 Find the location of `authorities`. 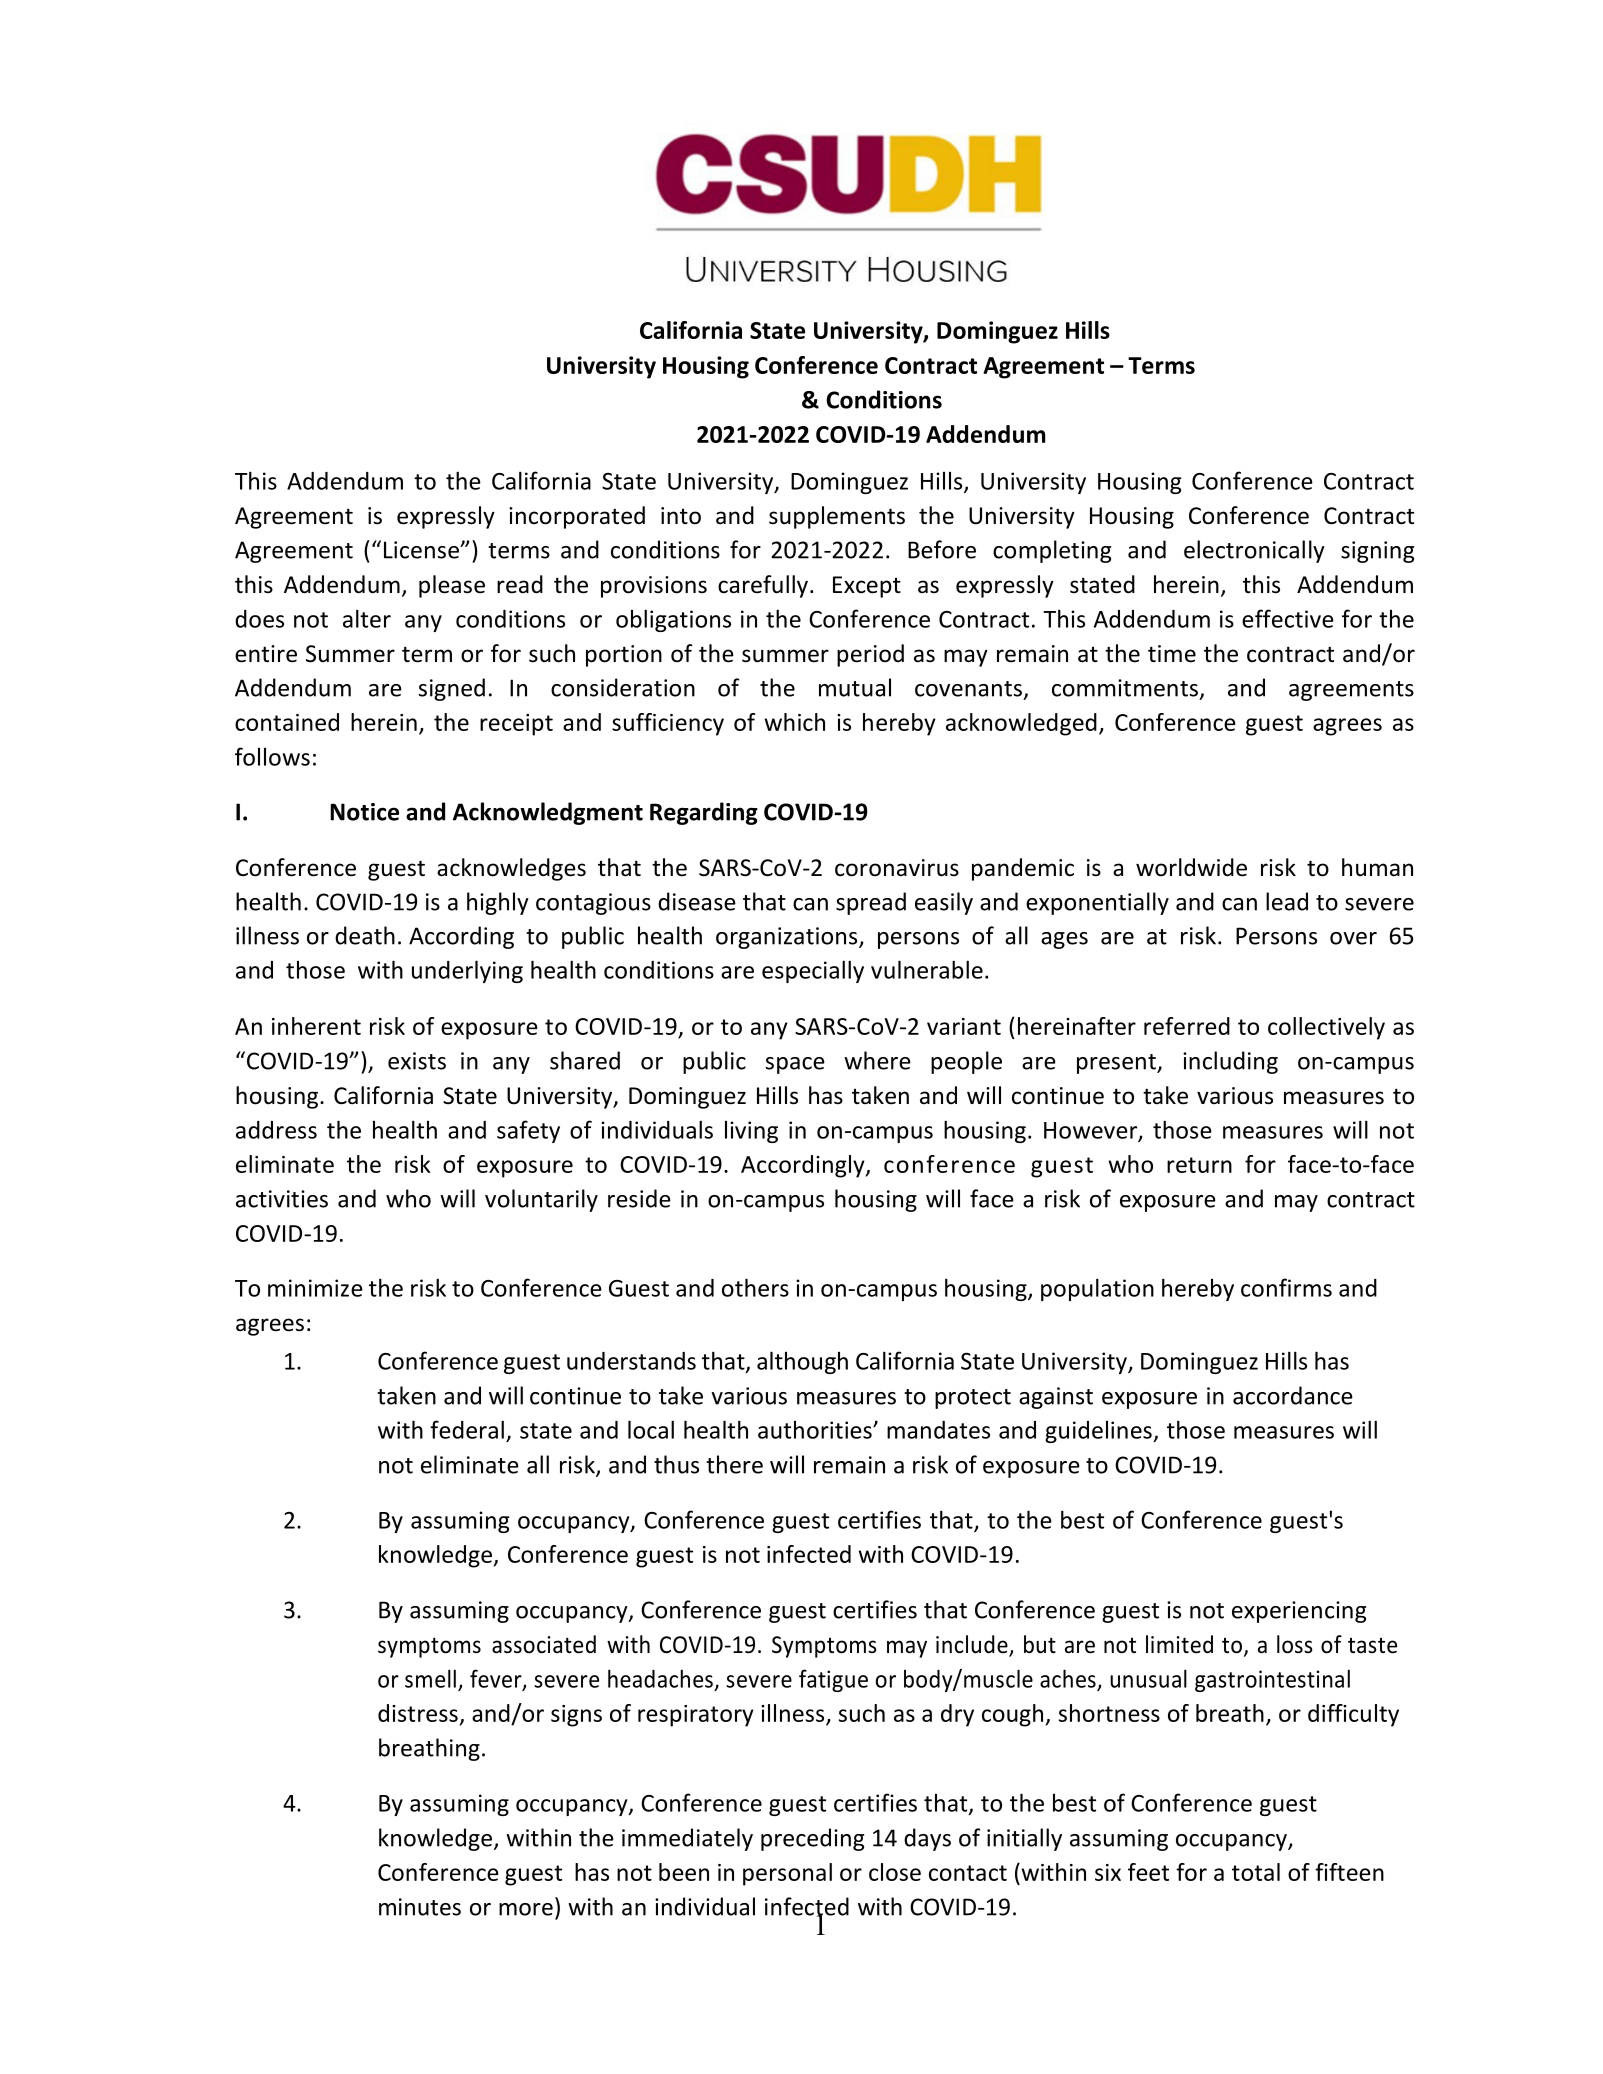

authorities is located at coordinates (816, 1430).
